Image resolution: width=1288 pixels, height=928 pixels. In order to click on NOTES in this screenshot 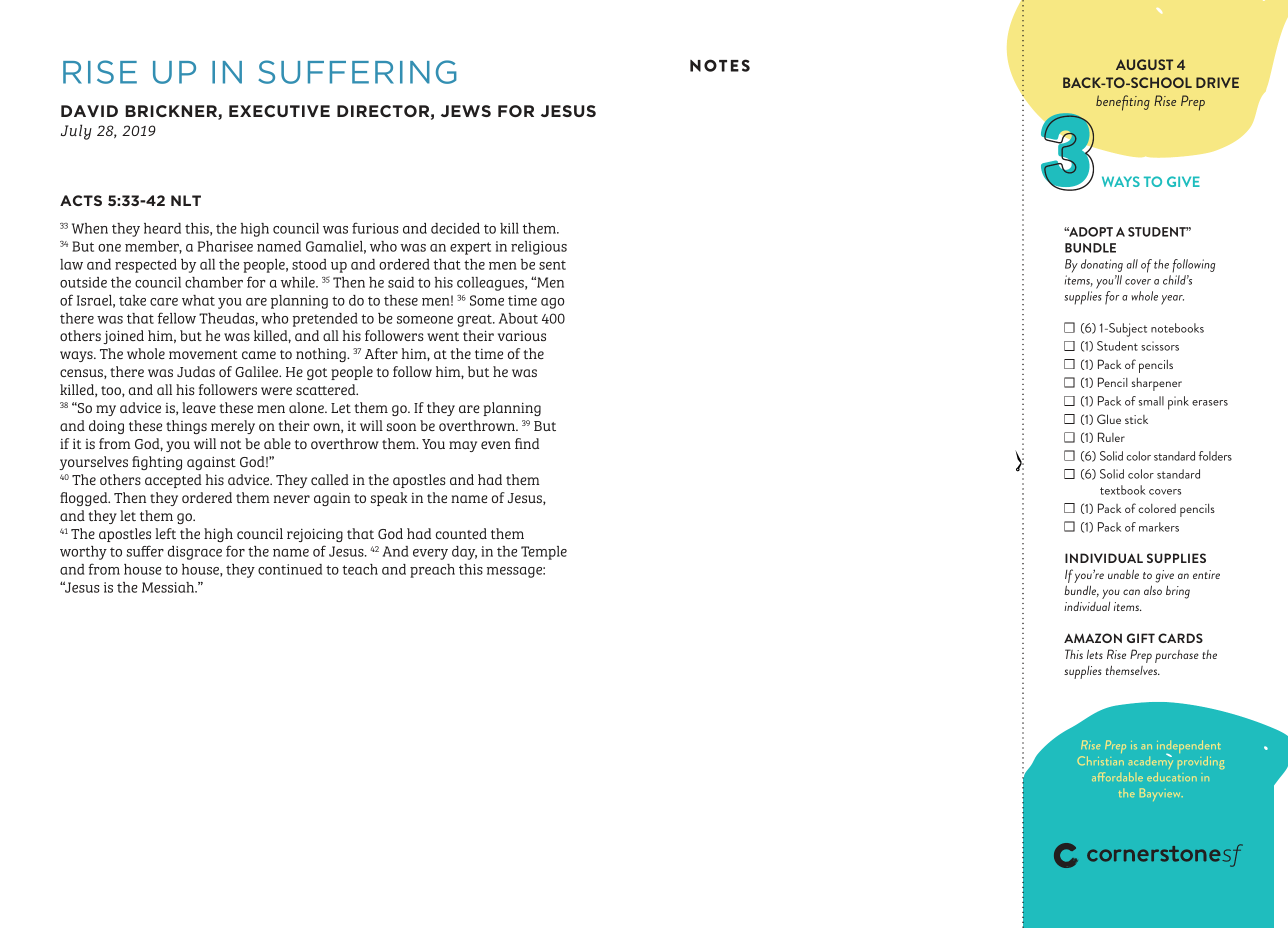, I will do `click(720, 65)`.
